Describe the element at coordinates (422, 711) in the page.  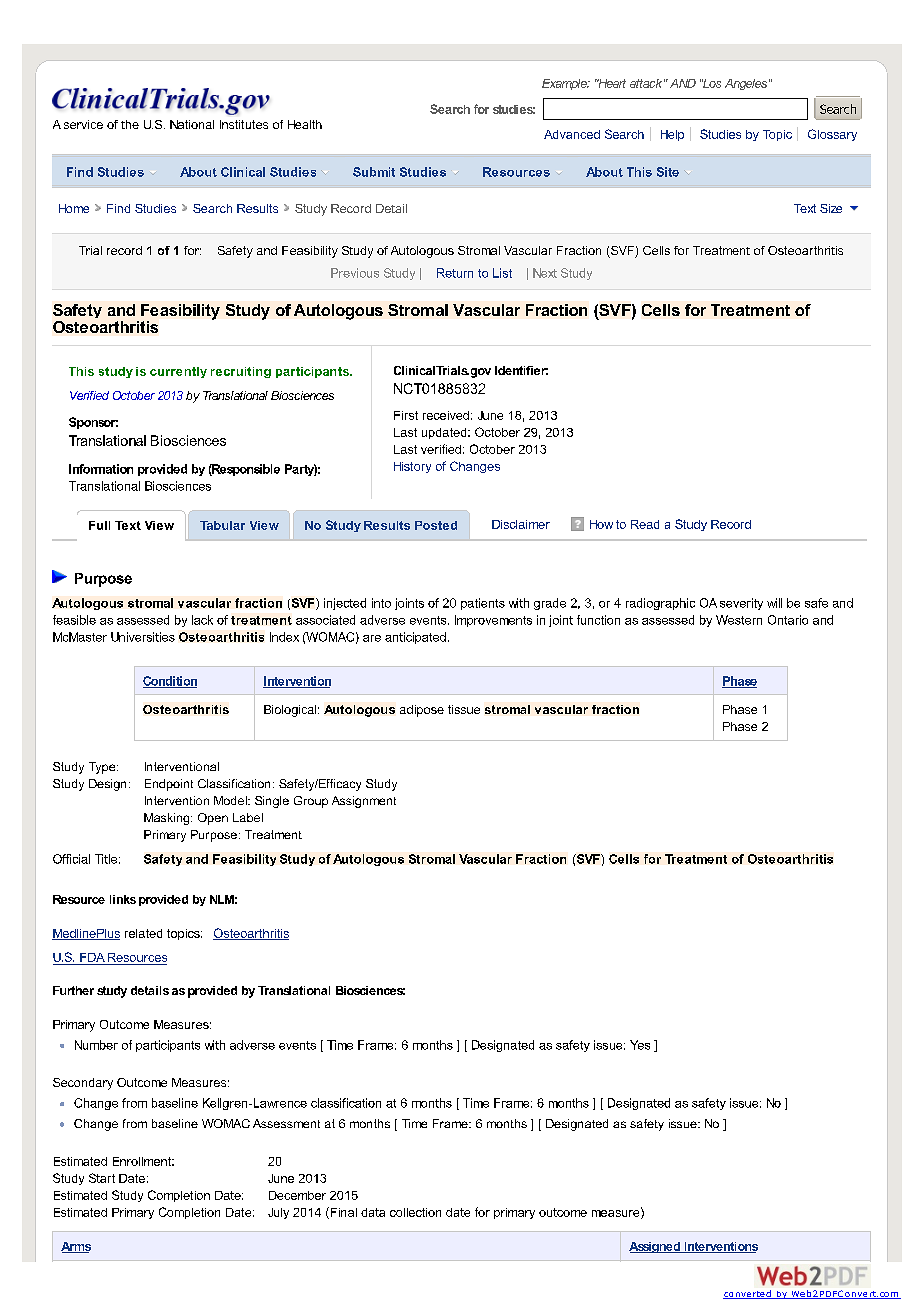
I see `adipose` at that location.
